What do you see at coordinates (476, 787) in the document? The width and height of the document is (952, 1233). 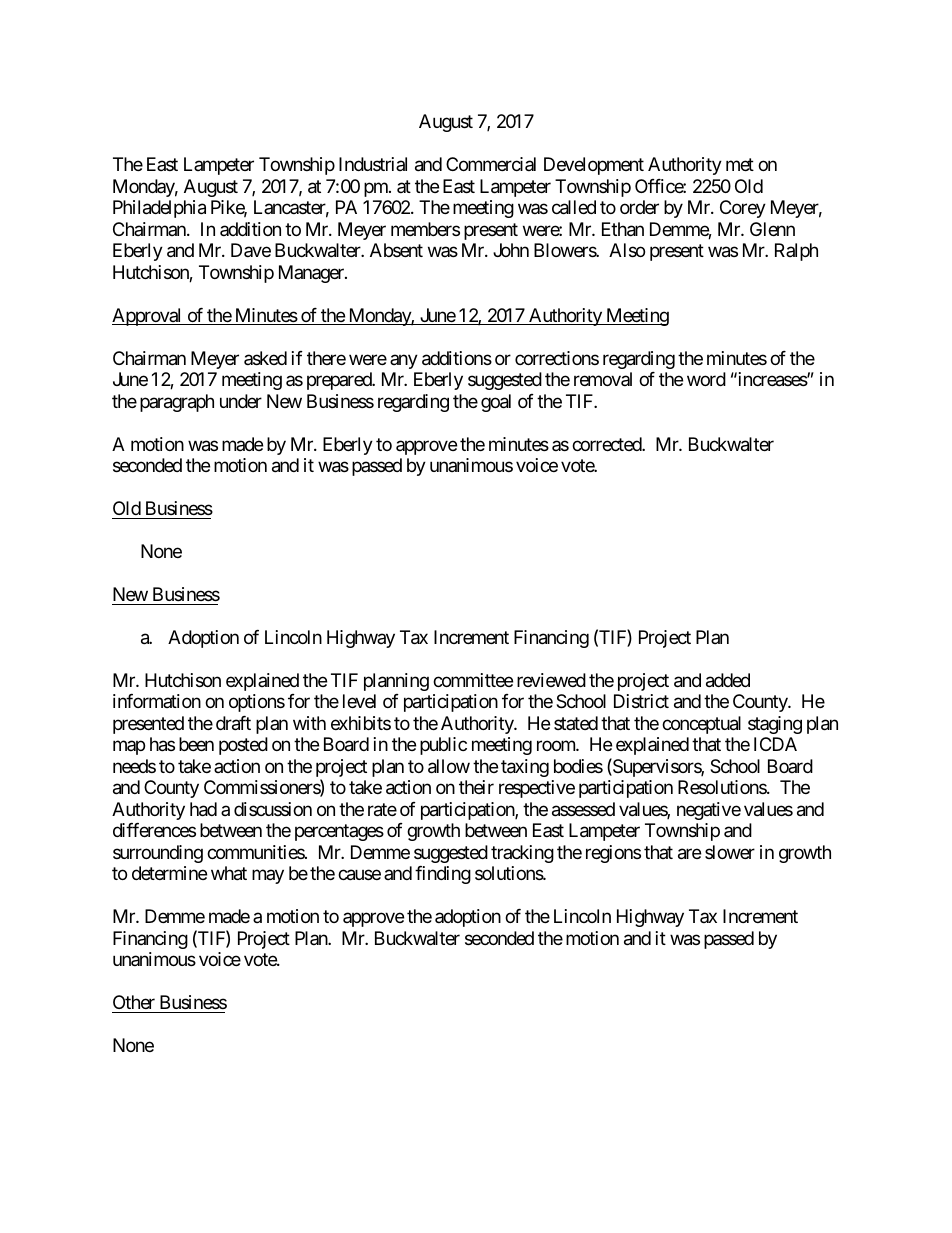 I see `their` at bounding box center [476, 787].
